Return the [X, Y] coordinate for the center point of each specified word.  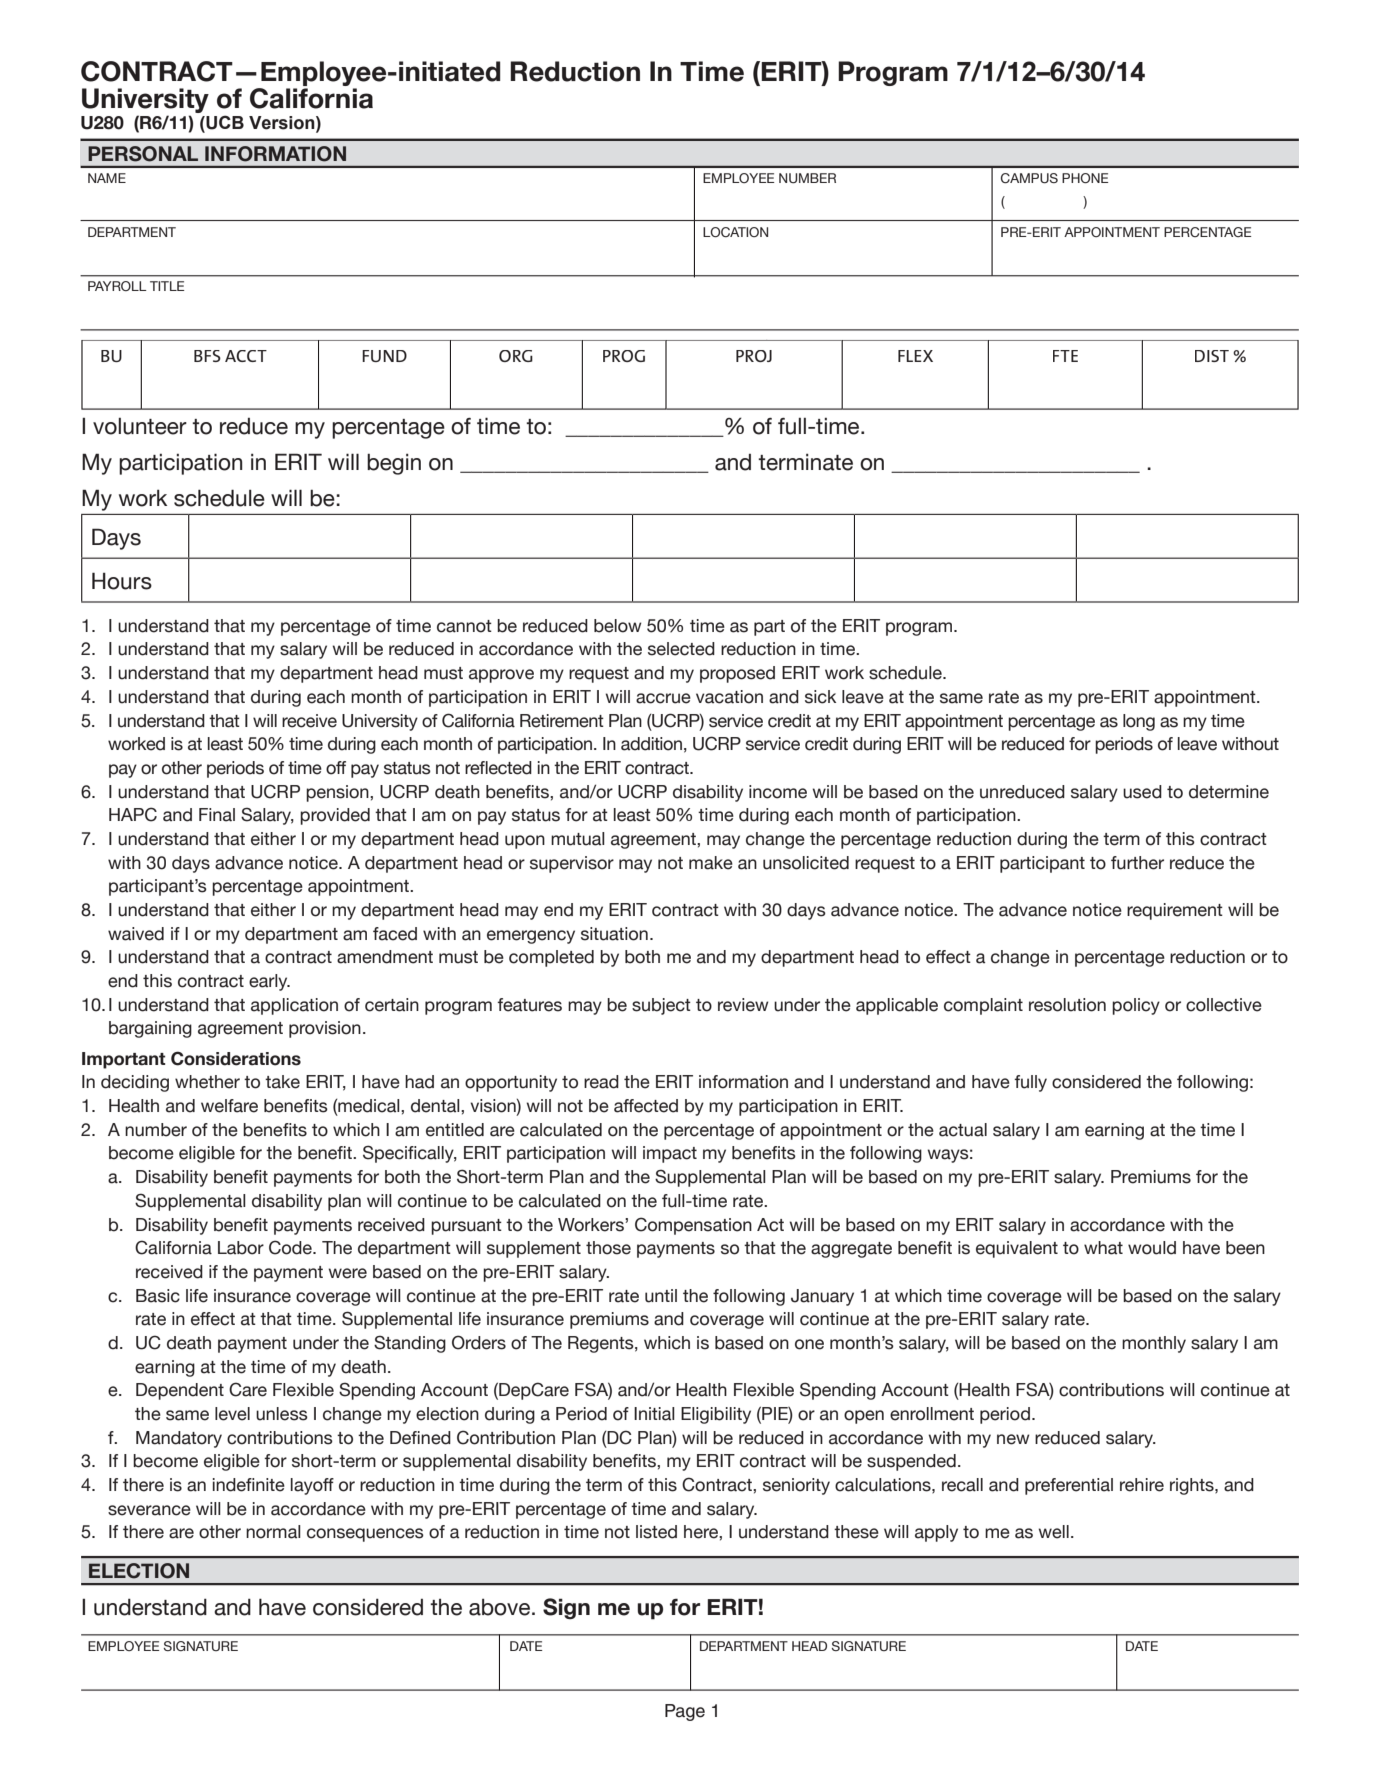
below [618, 626]
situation [614, 934]
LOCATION [735, 232]
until [661, 1296]
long [1139, 722]
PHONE [1085, 178]
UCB [224, 122]
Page [685, 1712]
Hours [122, 581]
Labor [241, 1248]
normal [273, 1532]
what [1103, 1248]
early [269, 982]
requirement [1175, 911]
